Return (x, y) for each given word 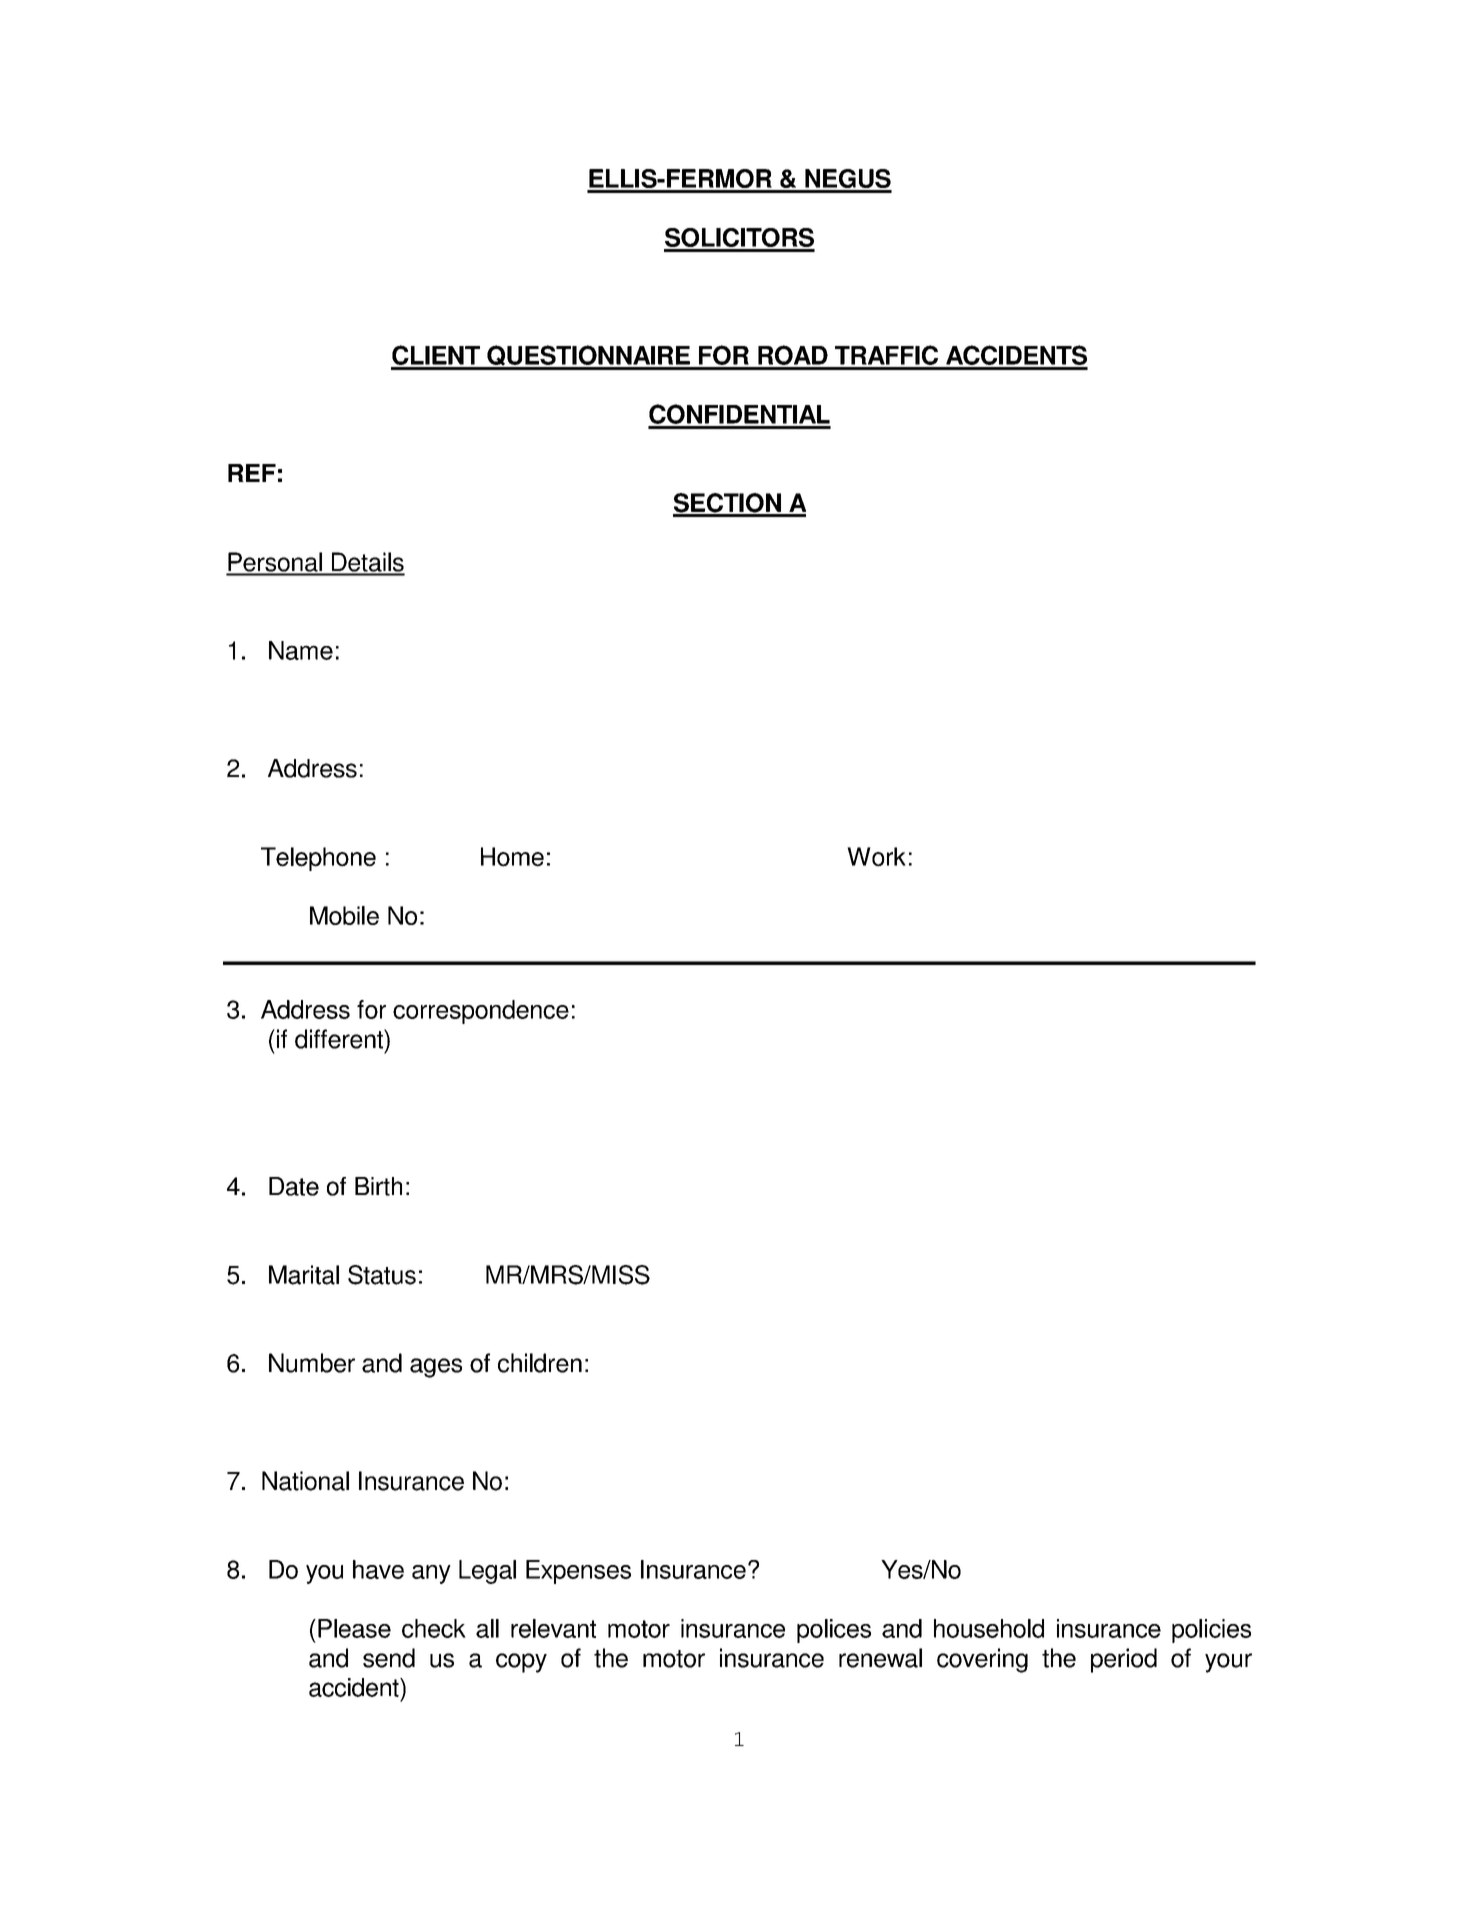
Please (354, 1628)
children (540, 1363)
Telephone (318, 859)
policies (1211, 1631)
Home (512, 857)
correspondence (481, 1012)
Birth (378, 1186)
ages (436, 1368)
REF (252, 473)
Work (876, 857)
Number (312, 1363)
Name (301, 650)
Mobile (344, 915)
